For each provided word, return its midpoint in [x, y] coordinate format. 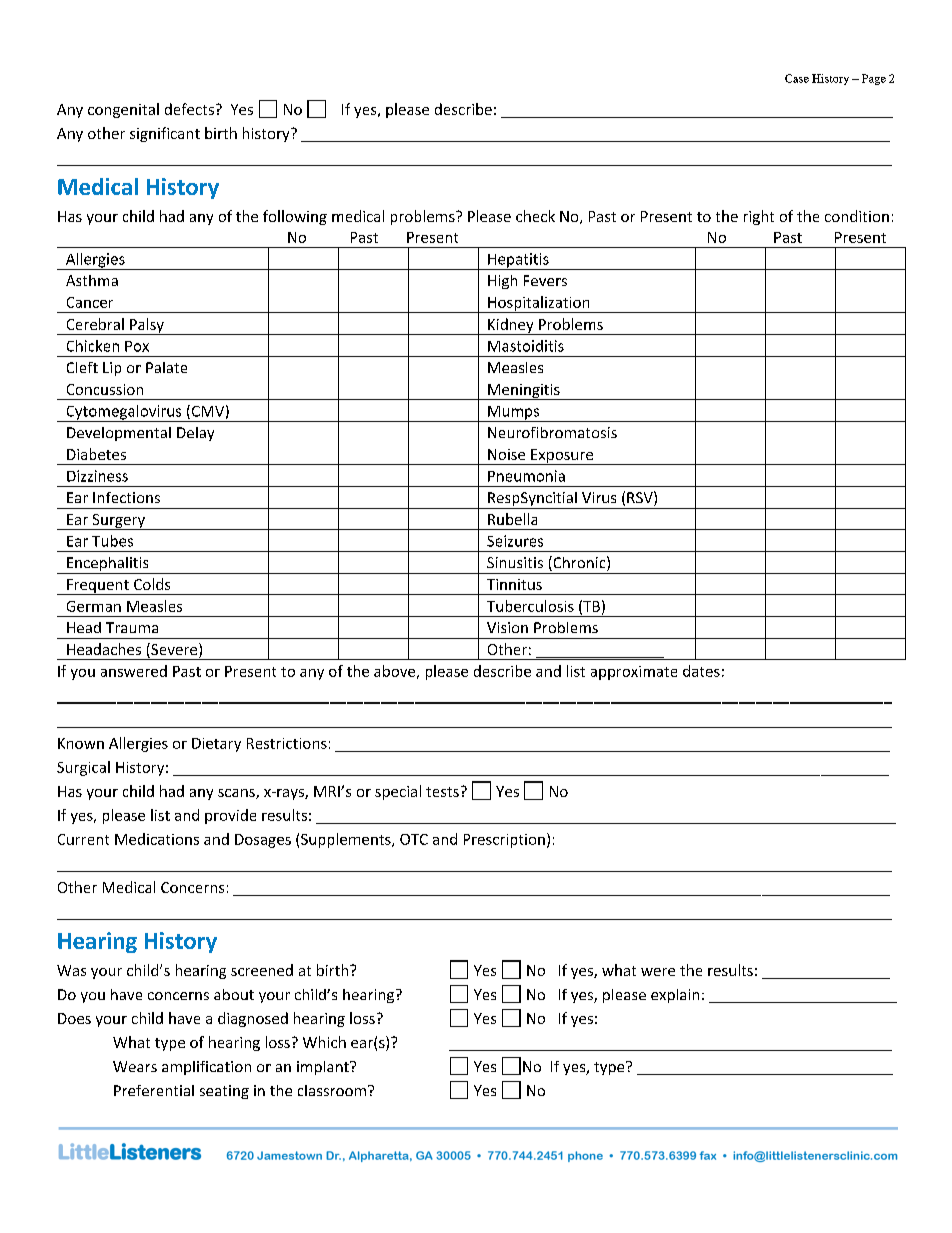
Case [797, 78]
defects [189, 109]
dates [701, 671]
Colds [152, 584]
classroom [333, 1090]
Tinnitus [514, 584]
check [535, 216]
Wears [135, 1066]
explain [675, 996]
